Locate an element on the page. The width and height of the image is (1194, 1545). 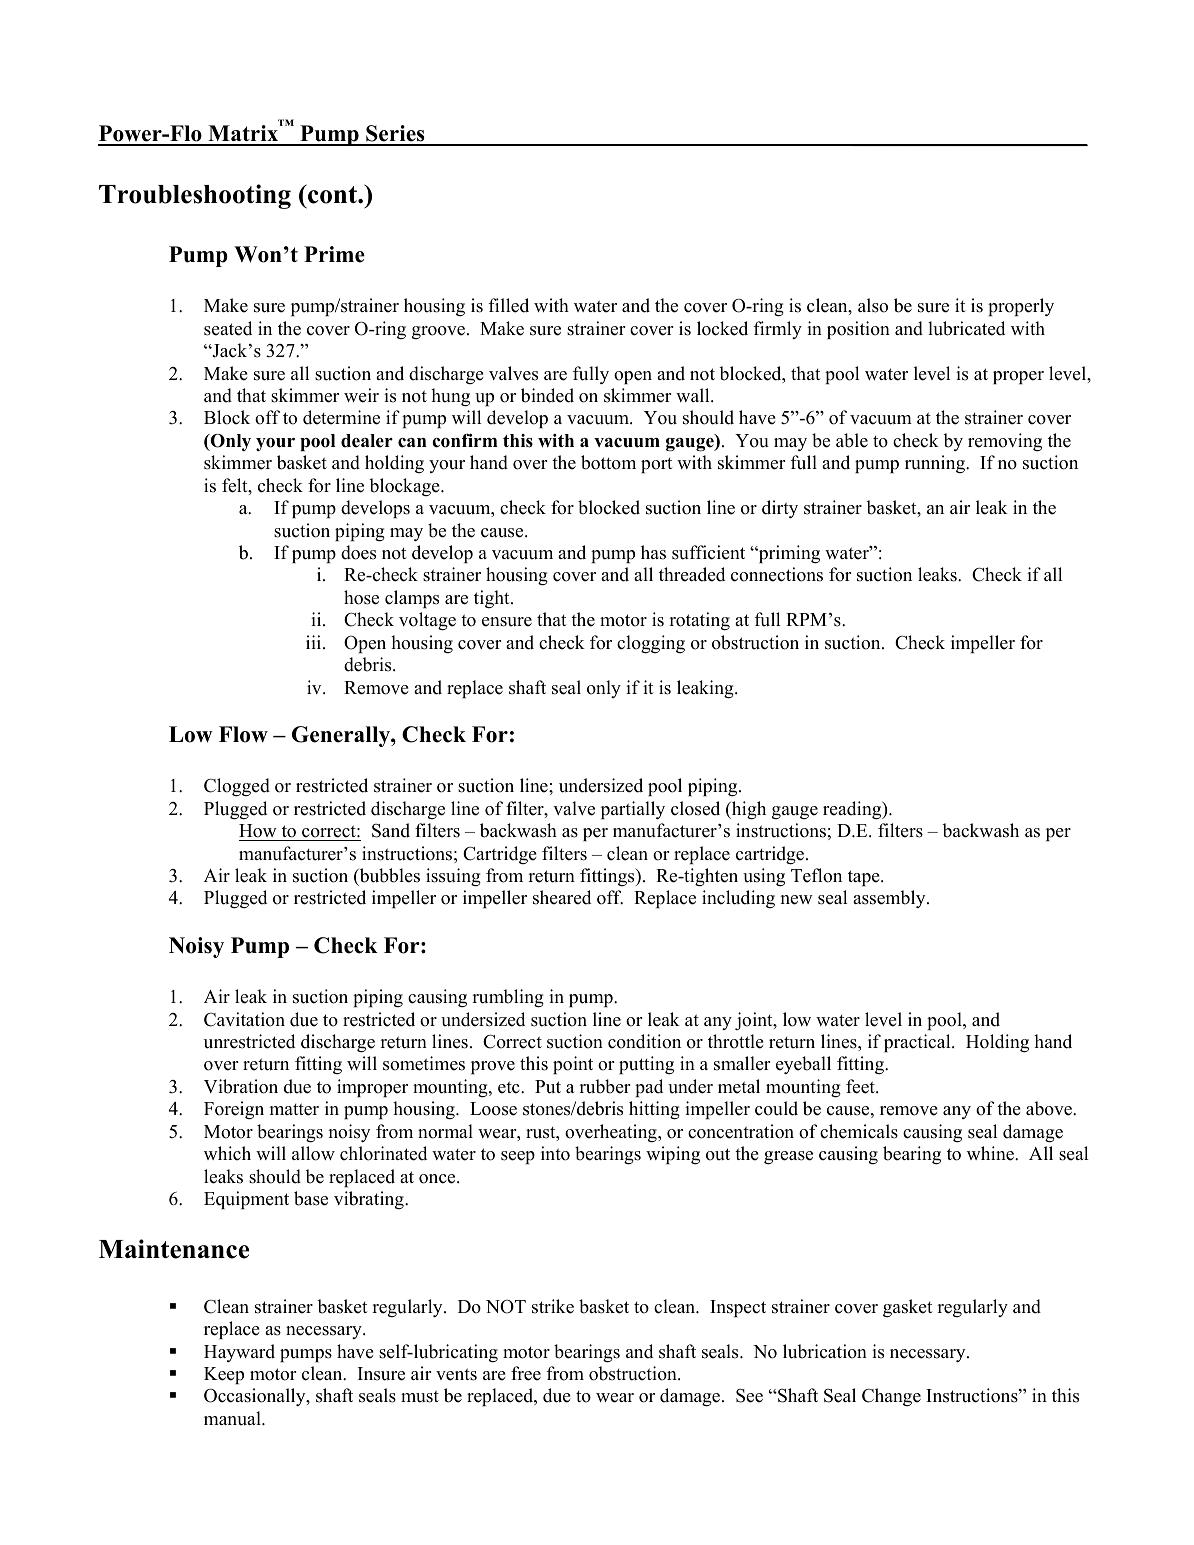
running is located at coordinates (936, 464).
